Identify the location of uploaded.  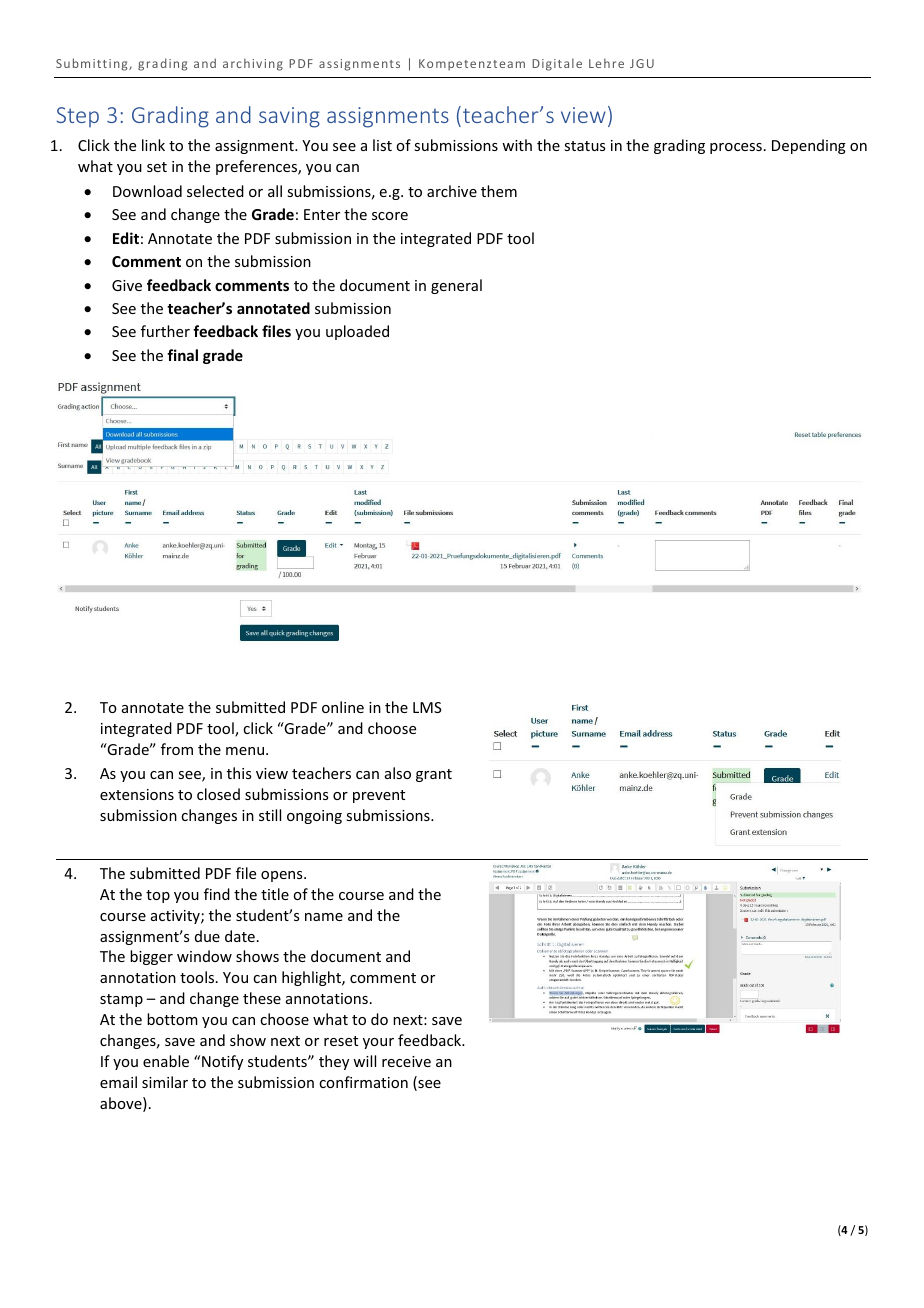
(357, 332).
